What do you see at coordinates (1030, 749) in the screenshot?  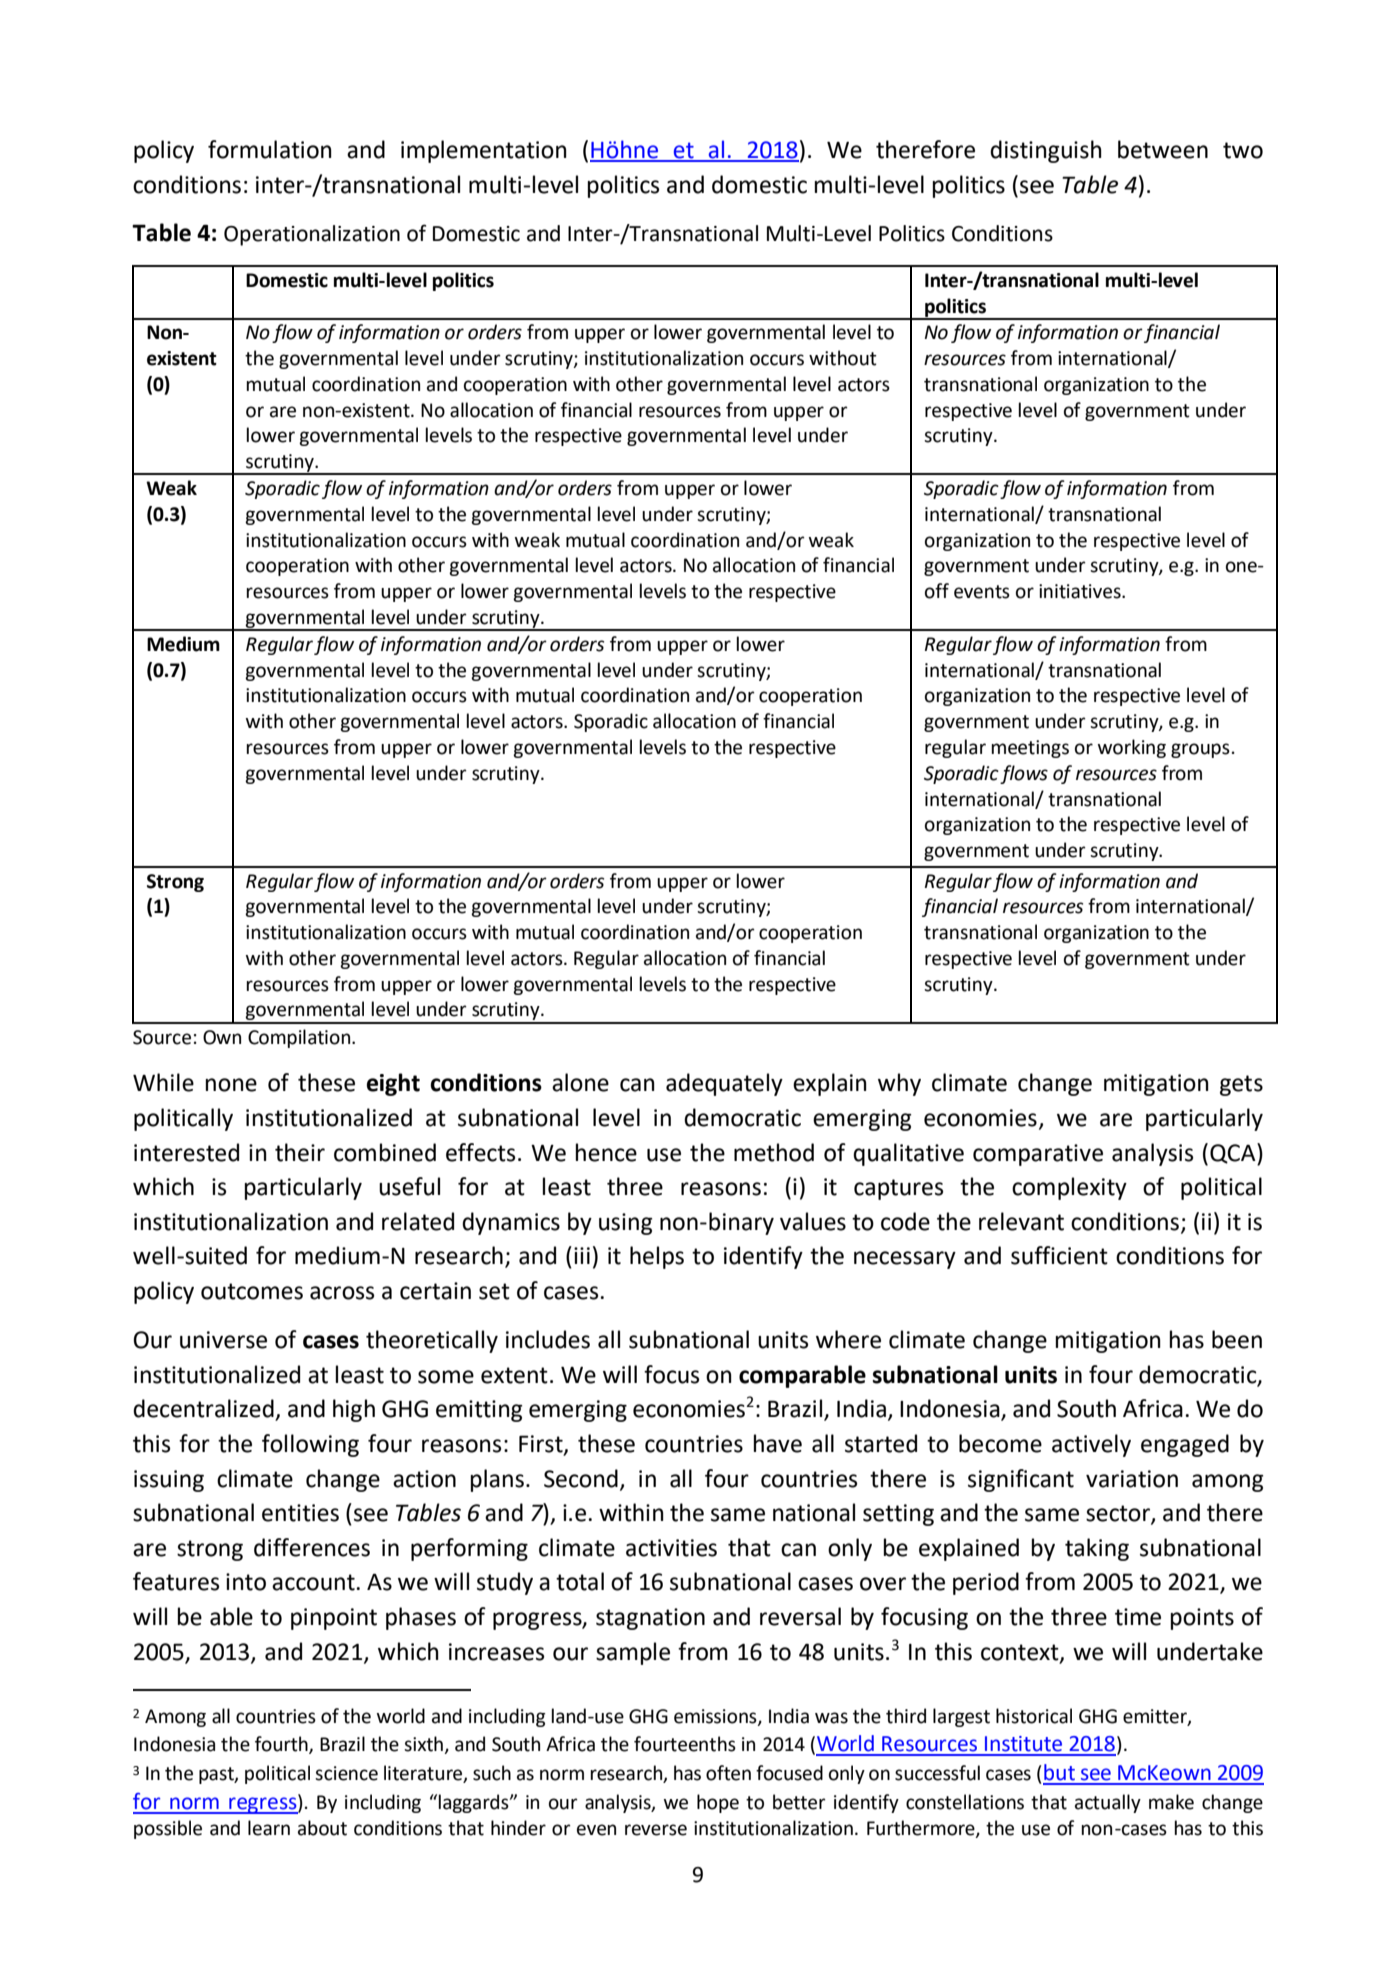 I see `meetings` at bounding box center [1030, 749].
